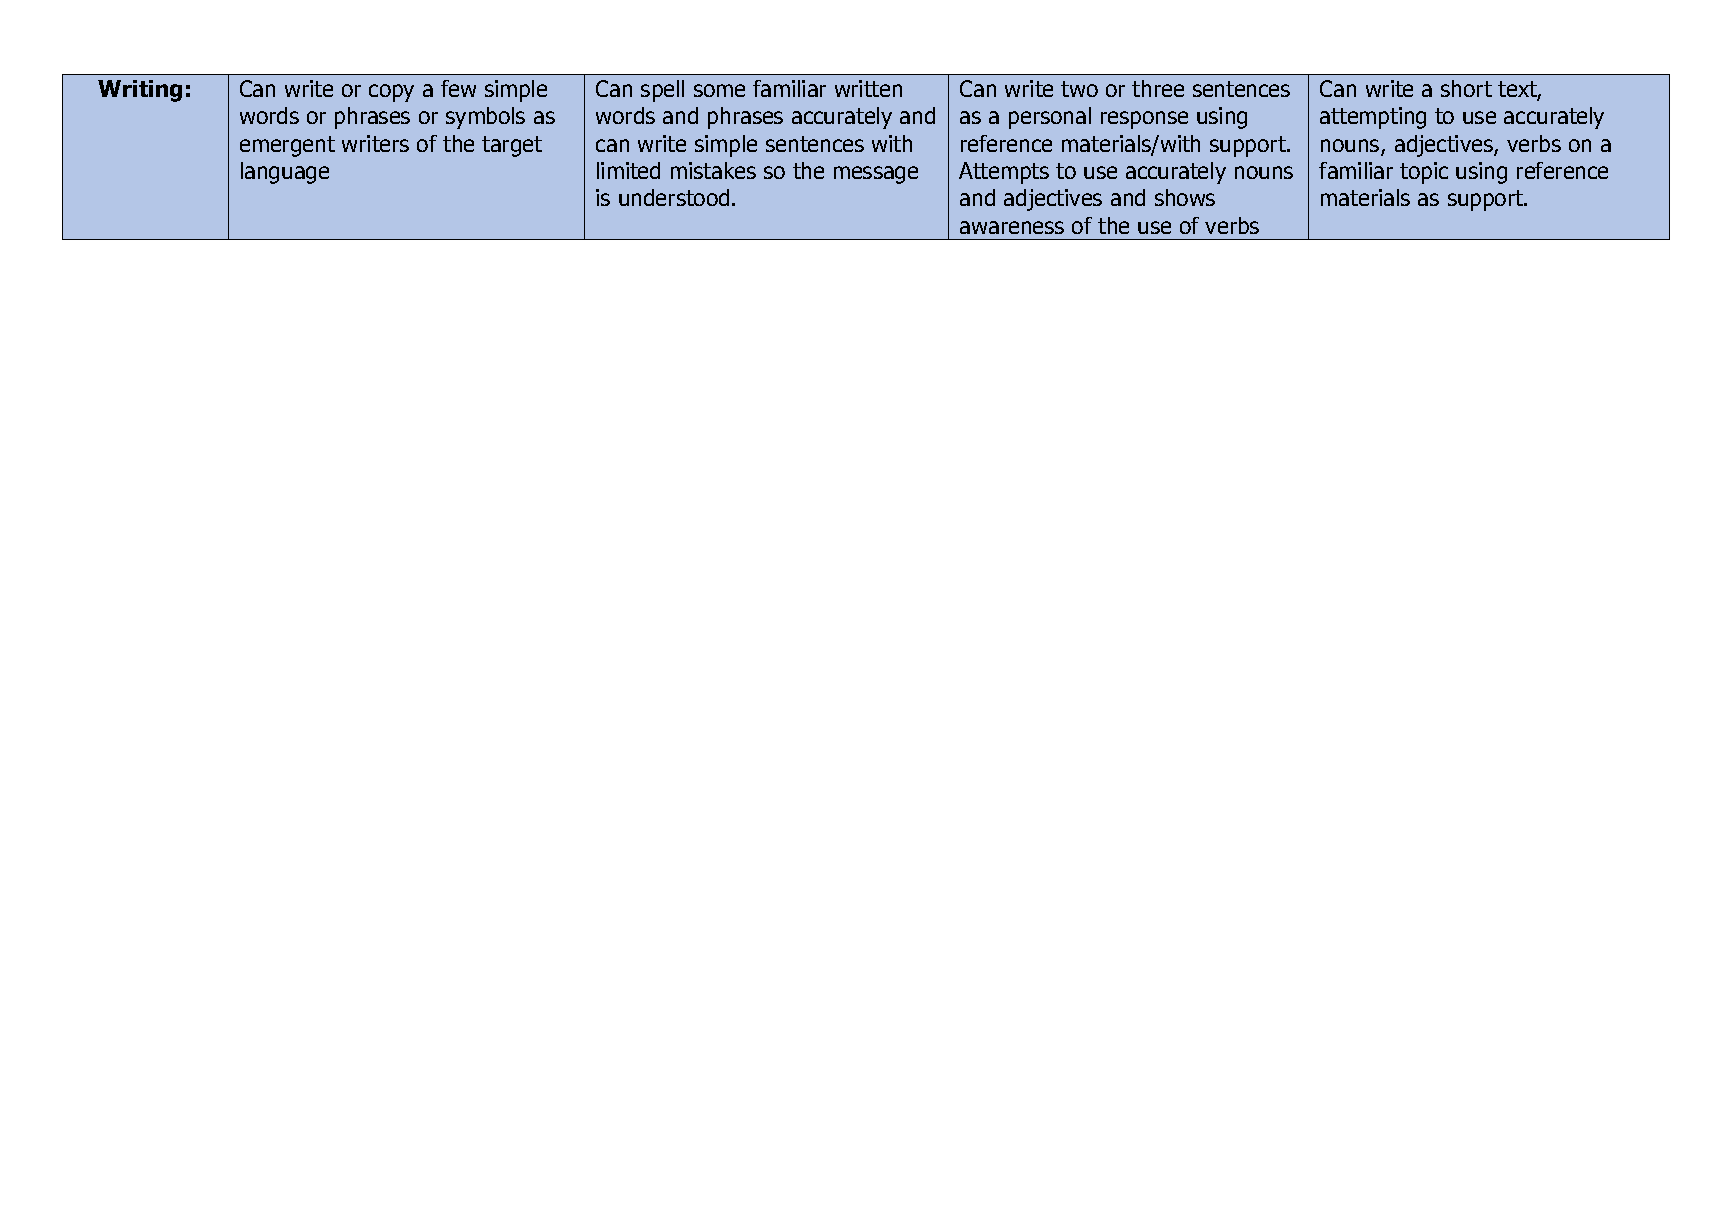 The image size is (1732, 1225). I want to click on some, so click(719, 90).
